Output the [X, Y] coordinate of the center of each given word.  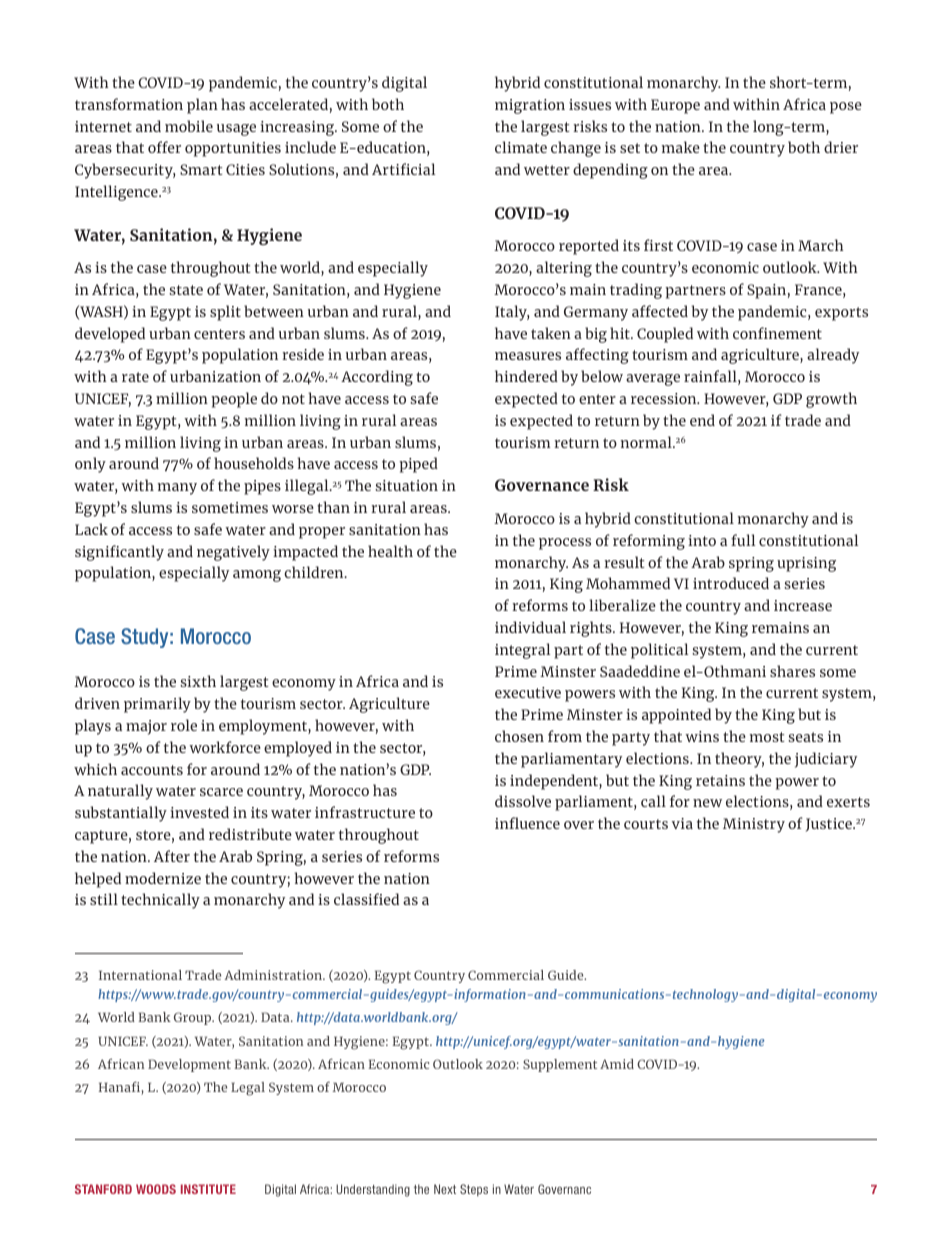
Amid [617, 1064]
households [254, 463]
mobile [189, 126]
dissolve [523, 801]
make [681, 147]
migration [530, 106]
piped [418, 465]
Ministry [754, 825]
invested [199, 812]
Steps [474, 1190]
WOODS [156, 1189]
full [743, 540]
